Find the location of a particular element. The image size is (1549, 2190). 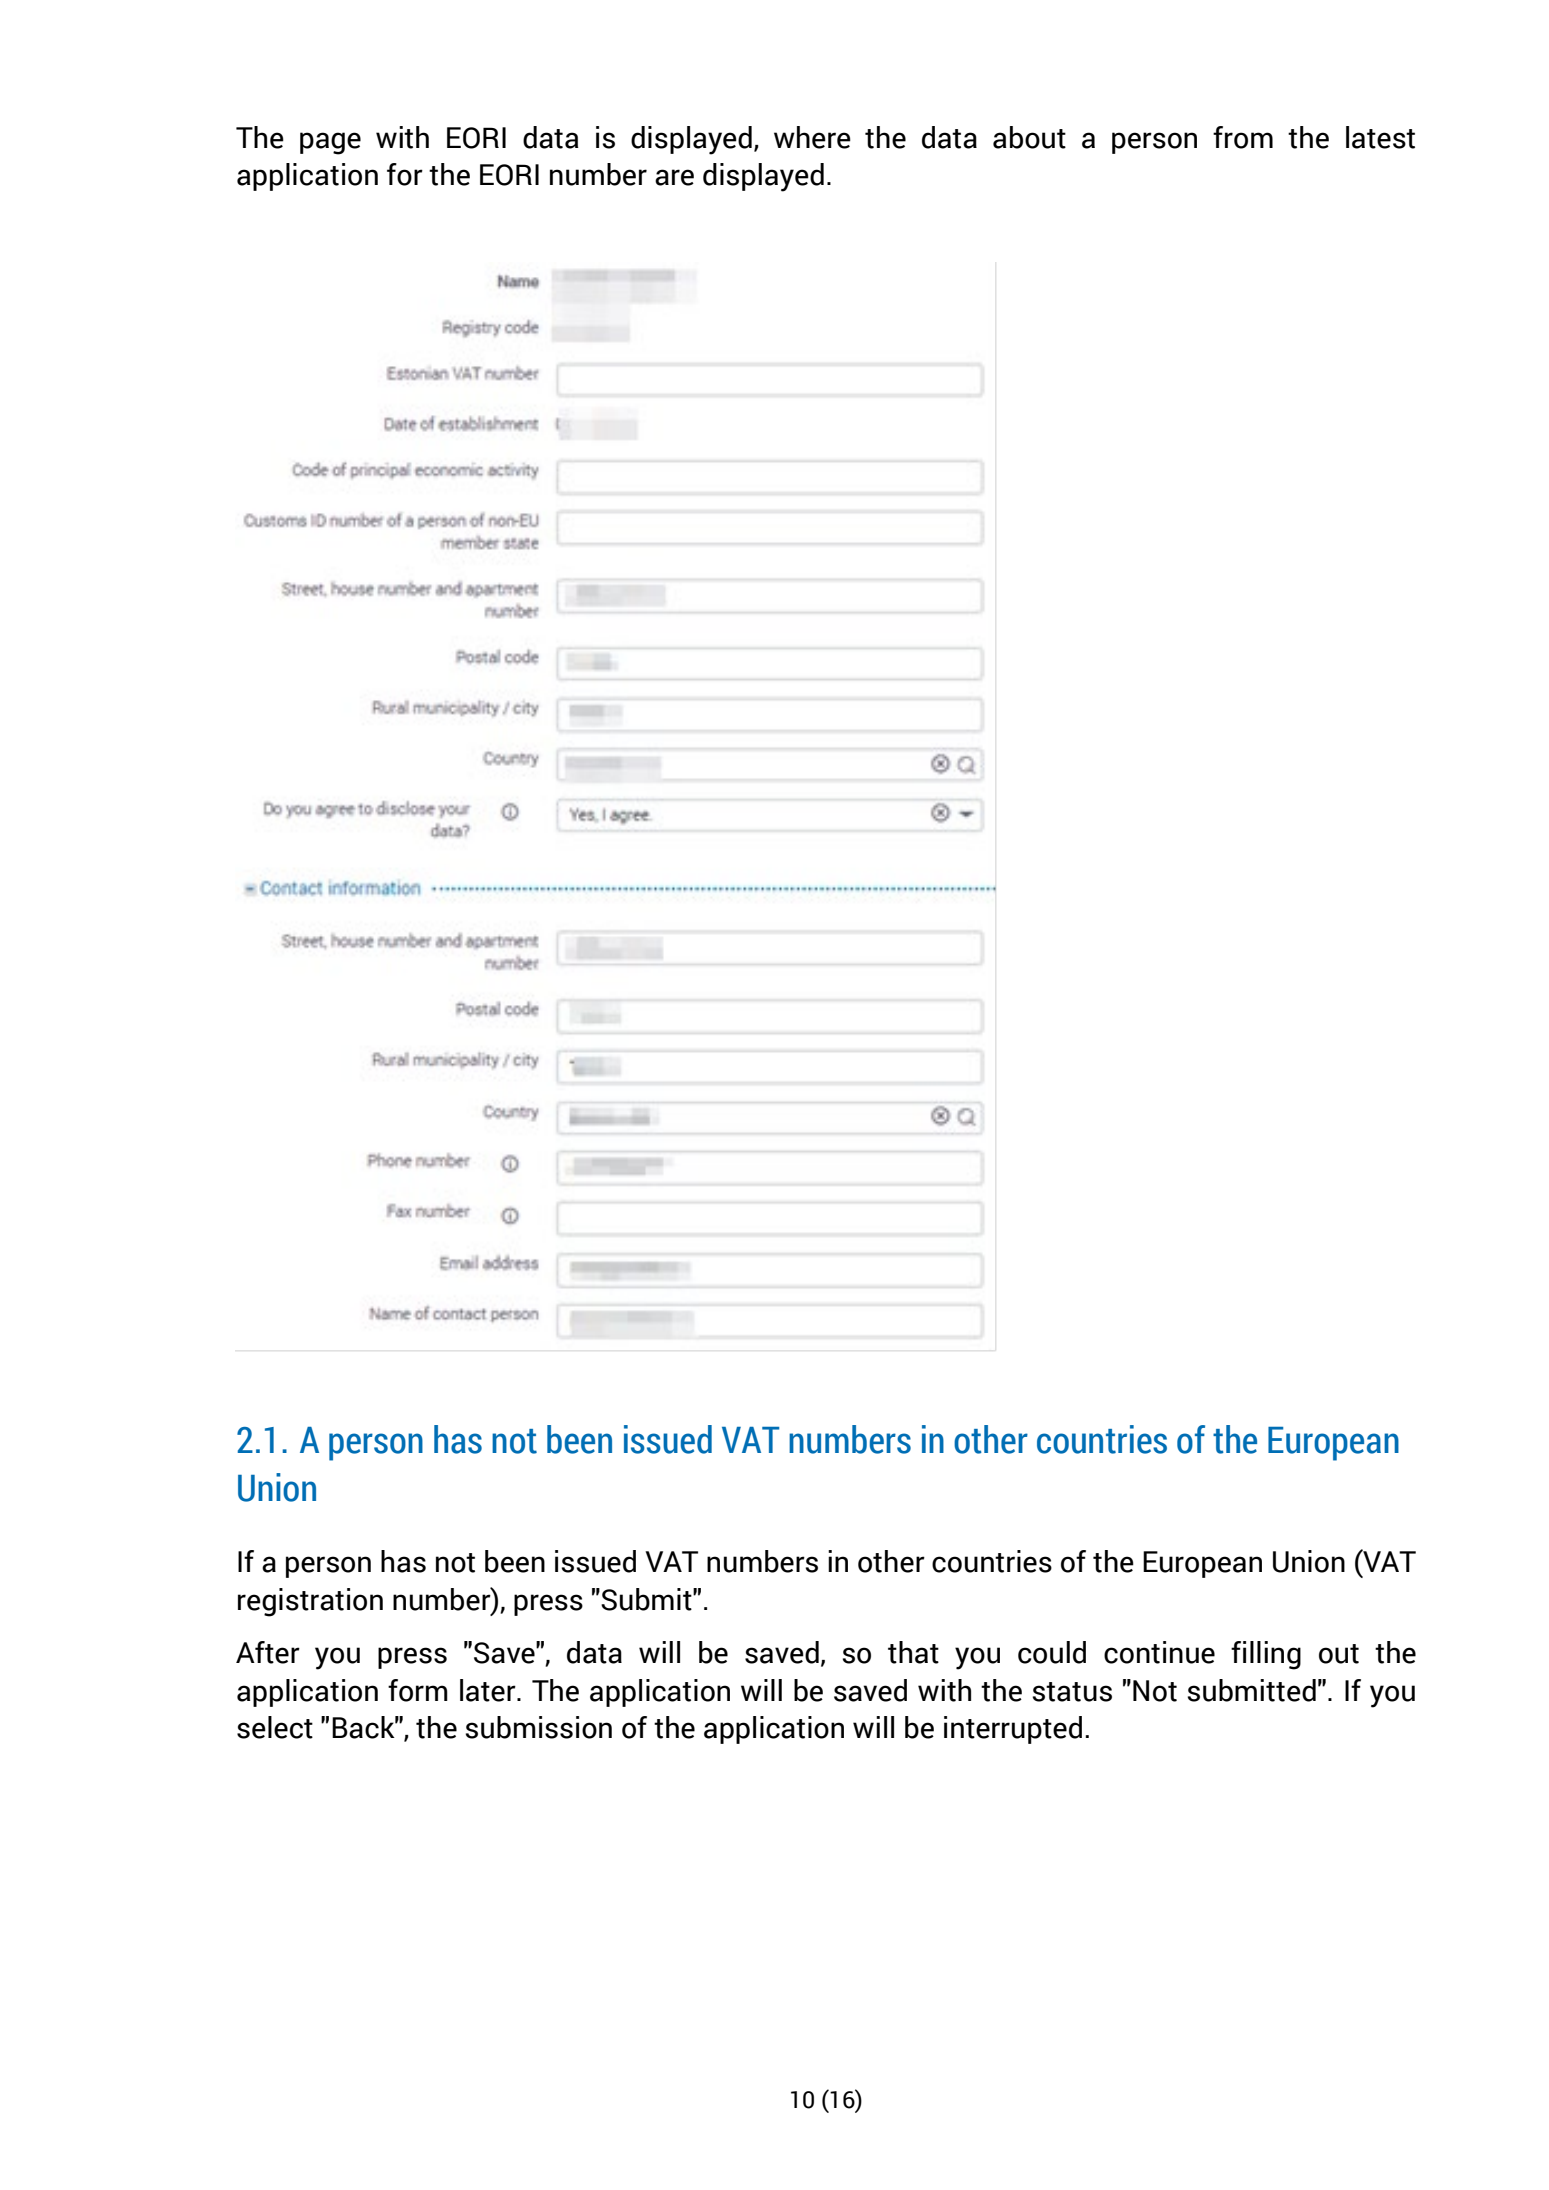

registration is located at coordinates (310, 1602).
